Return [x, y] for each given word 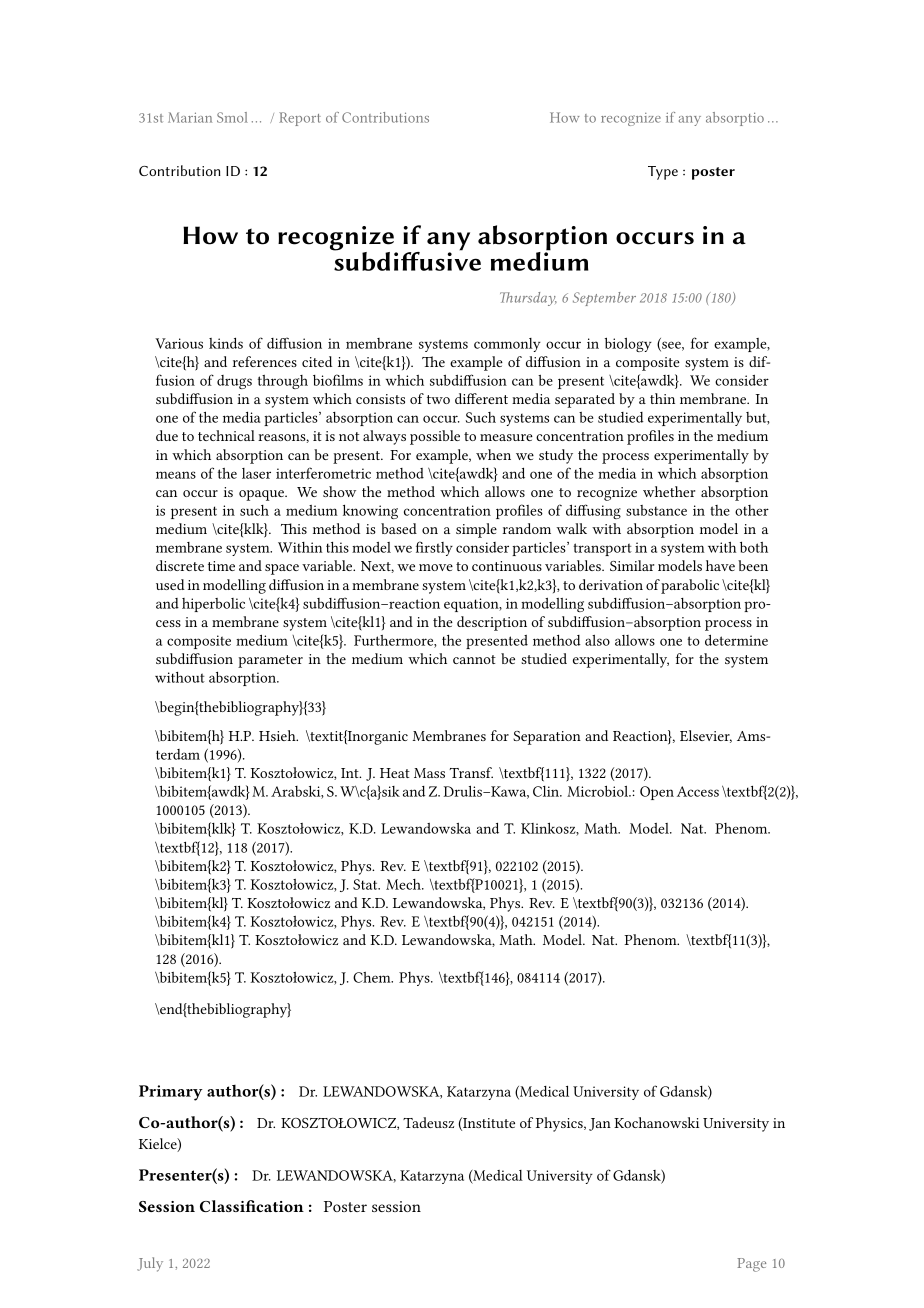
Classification [252, 1206]
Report [300, 119]
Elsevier [706, 736]
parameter [270, 661]
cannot [474, 659]
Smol [232, 117]
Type [663, 173]
